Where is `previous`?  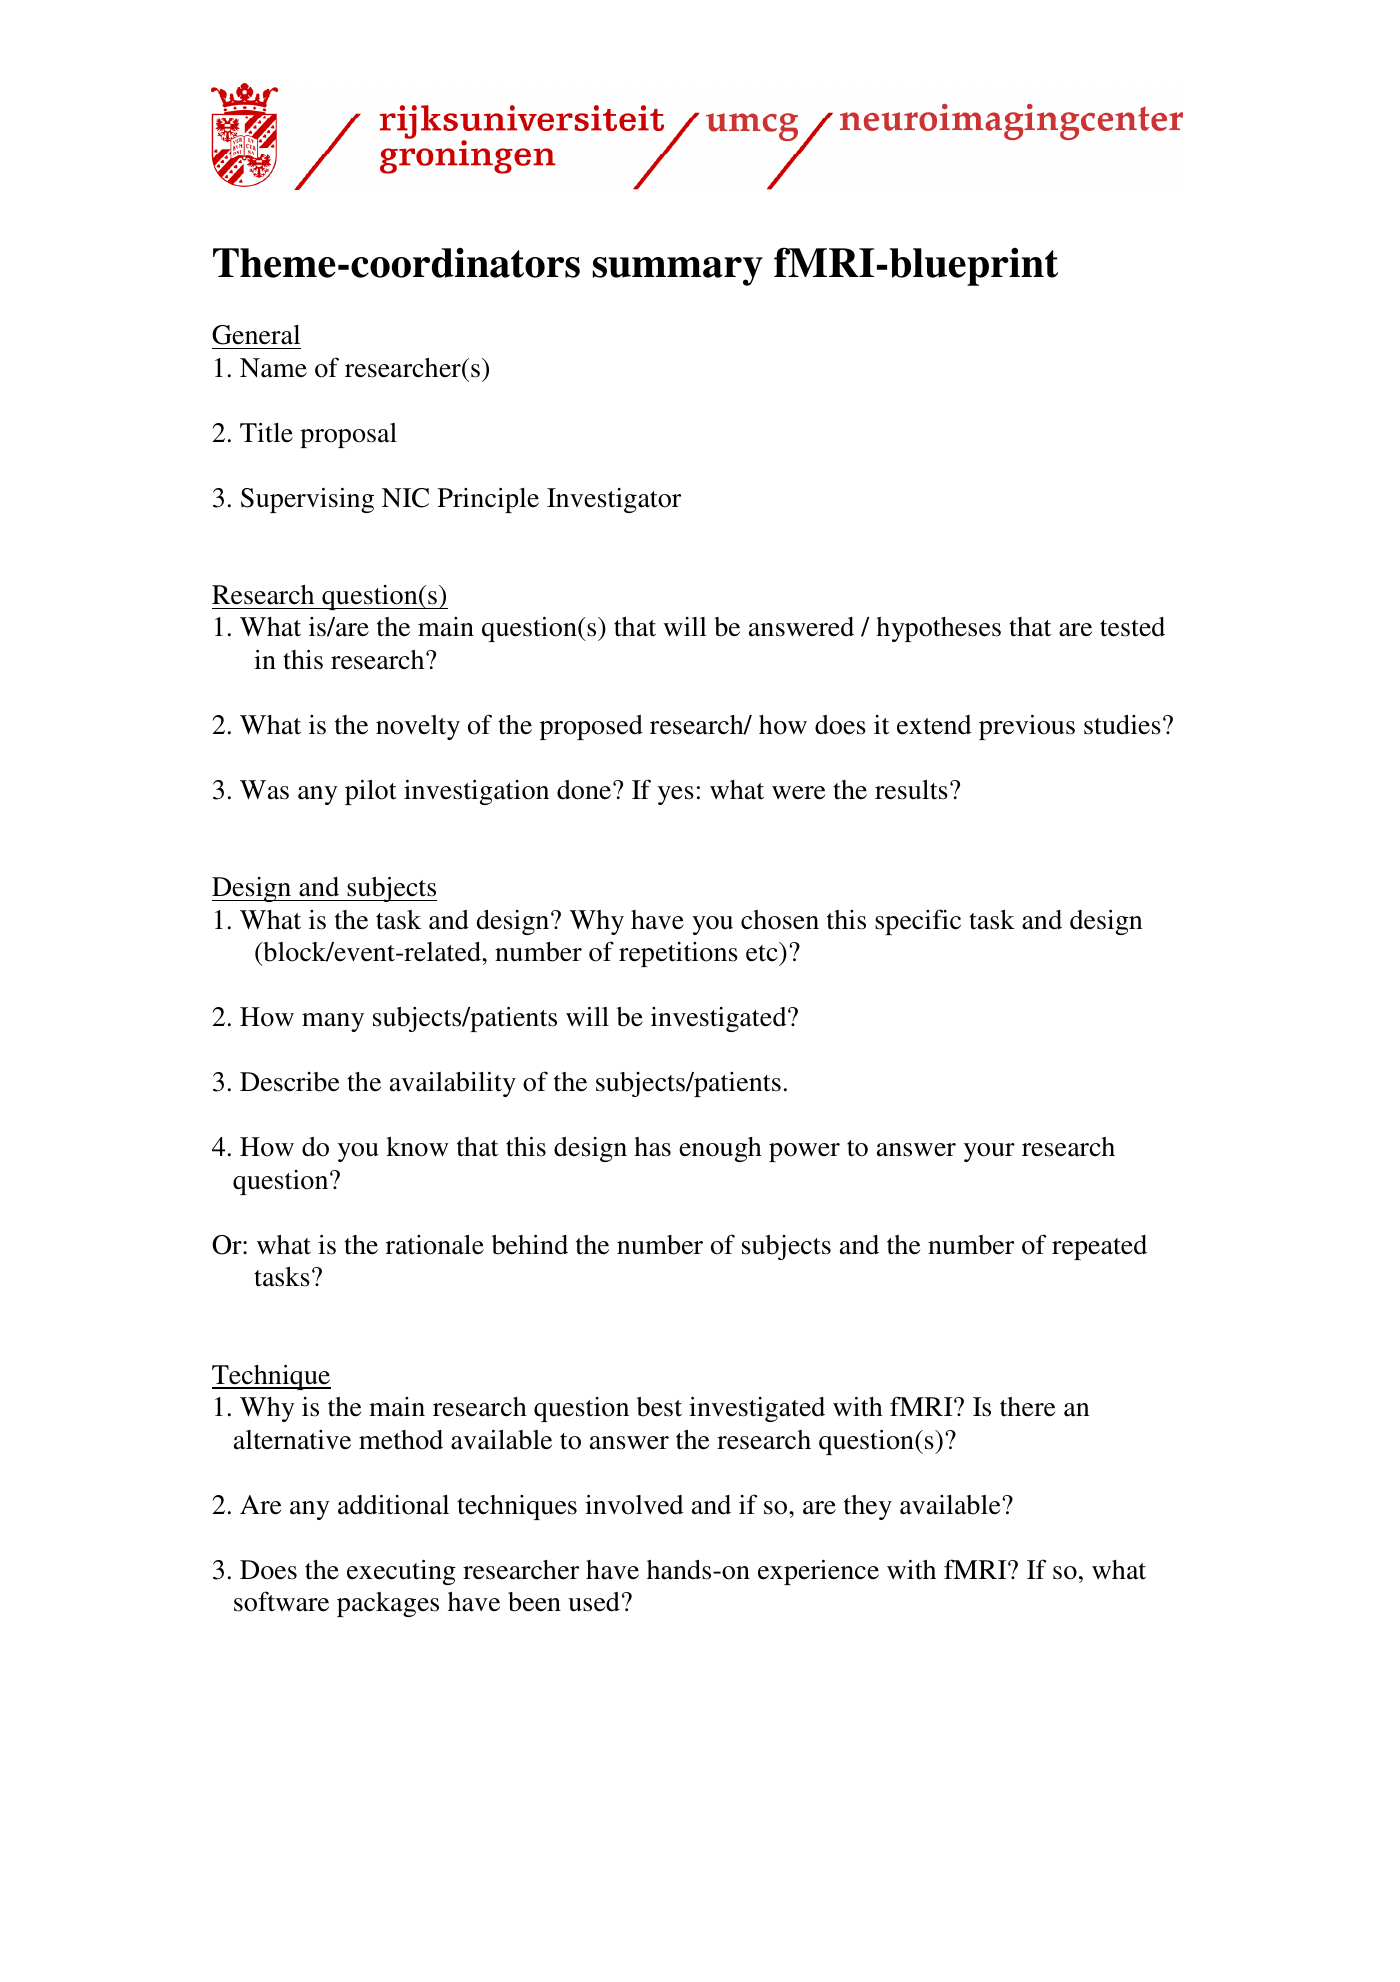
previous is located at coordinates (1027, 727).
